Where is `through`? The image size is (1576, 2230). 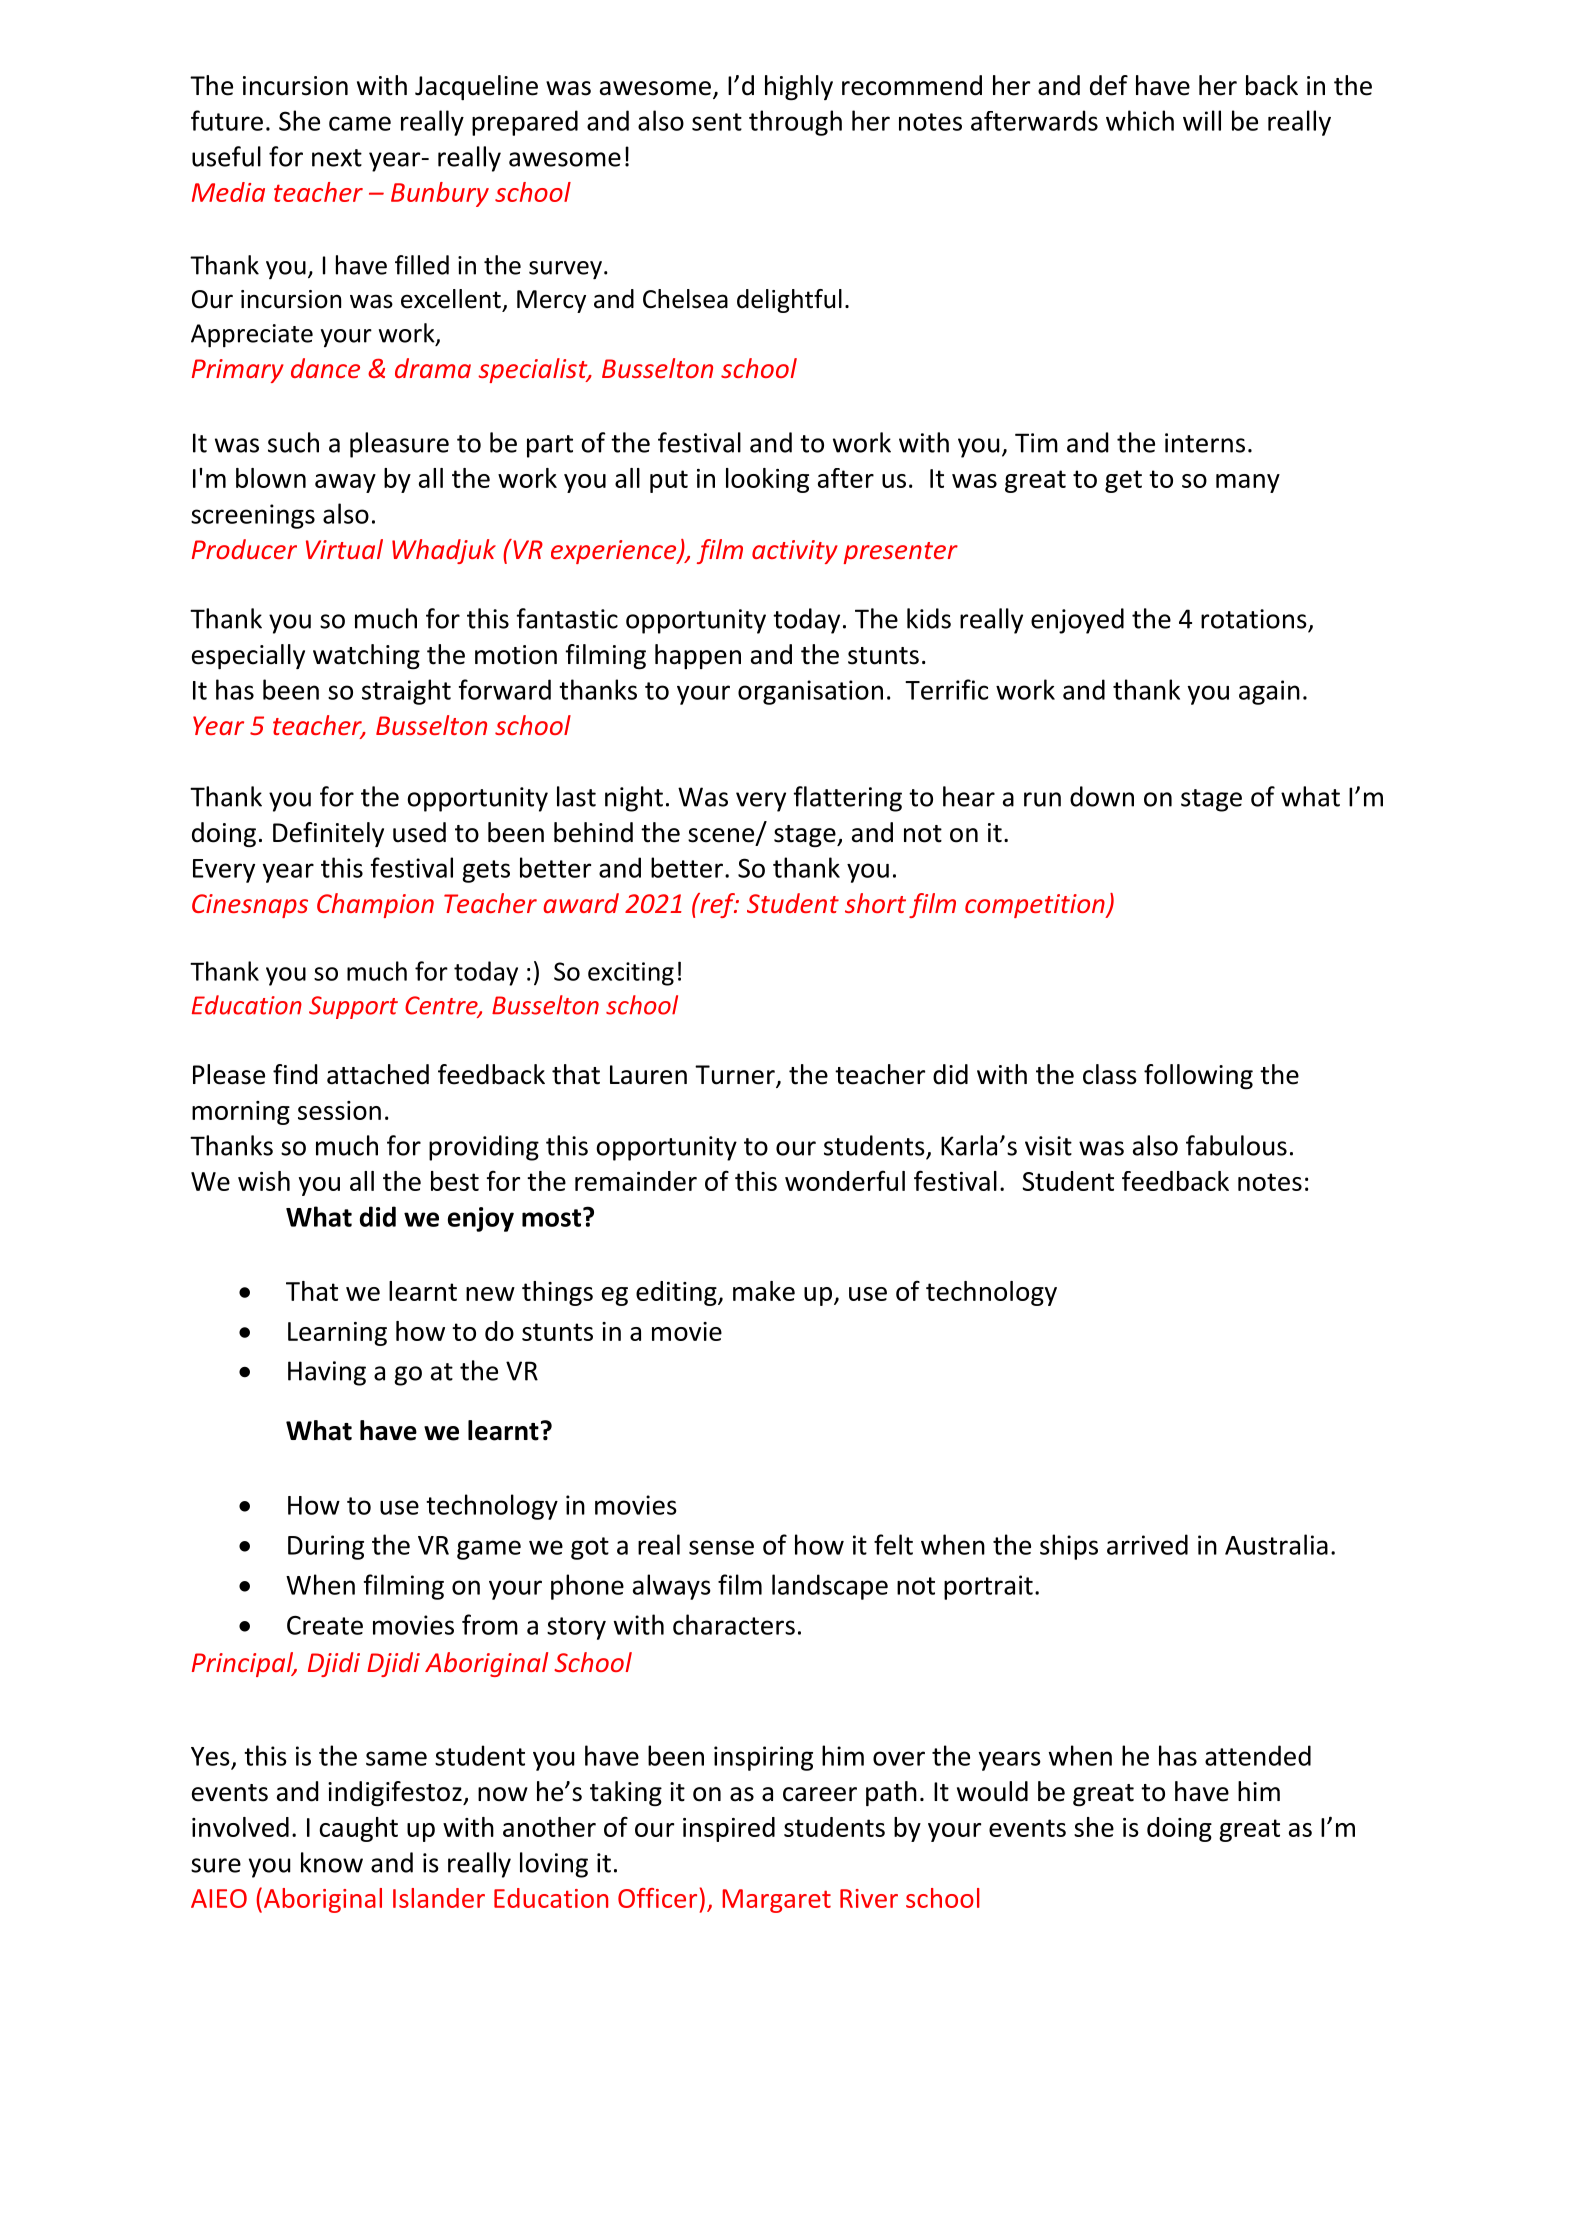
through is located at coordinates (795, 123).
